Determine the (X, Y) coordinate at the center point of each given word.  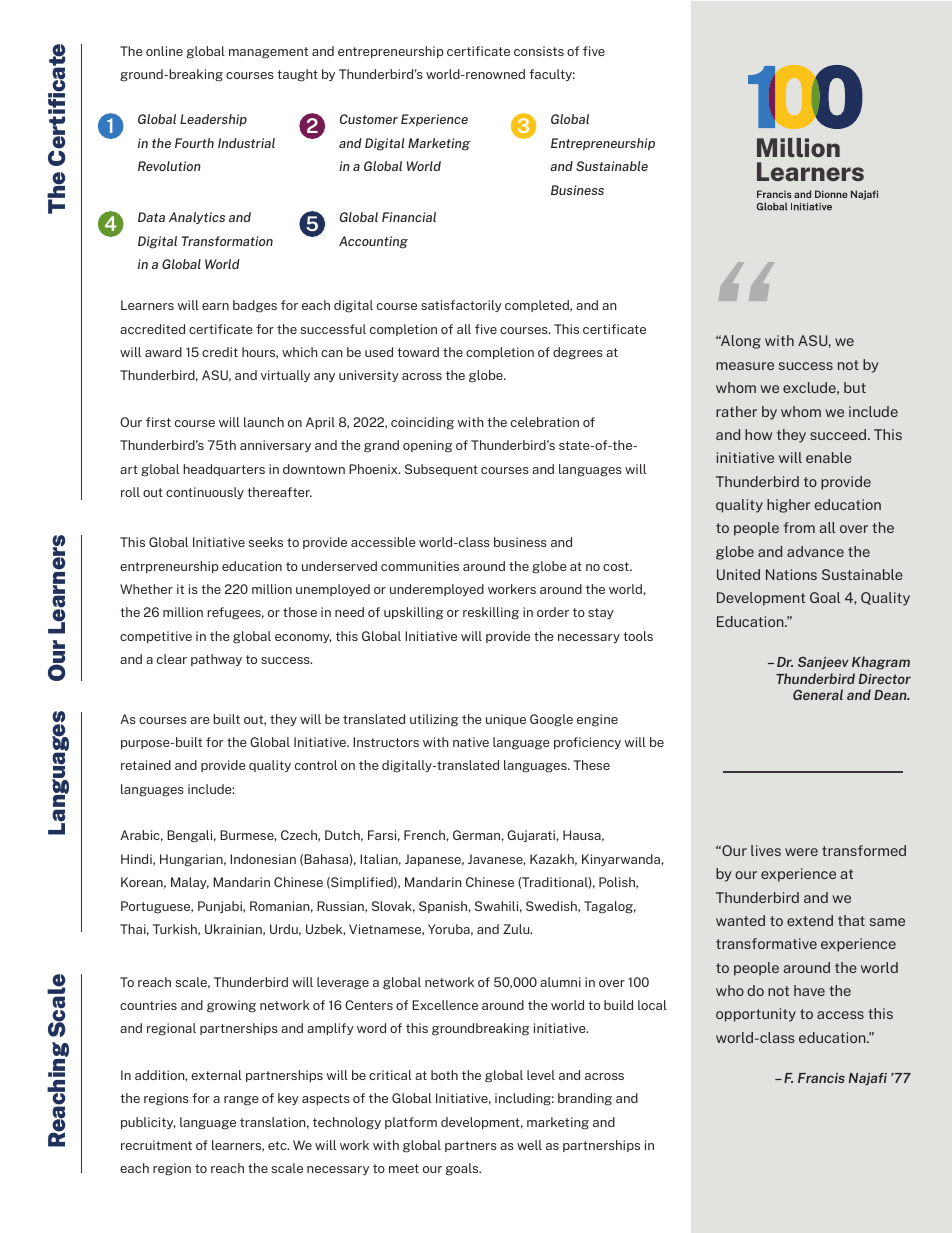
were (801, 852)
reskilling (491, 613)
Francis (821, 1078)
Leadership (213, 120)
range (241, 1101)
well (529, 1145)
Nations (791, 574)
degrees (578, 353)
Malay (190, 883)
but (855, 387)
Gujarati (532, 836)
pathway (216, 660)
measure (745, 366)
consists (539, 51)
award (163, 352)
